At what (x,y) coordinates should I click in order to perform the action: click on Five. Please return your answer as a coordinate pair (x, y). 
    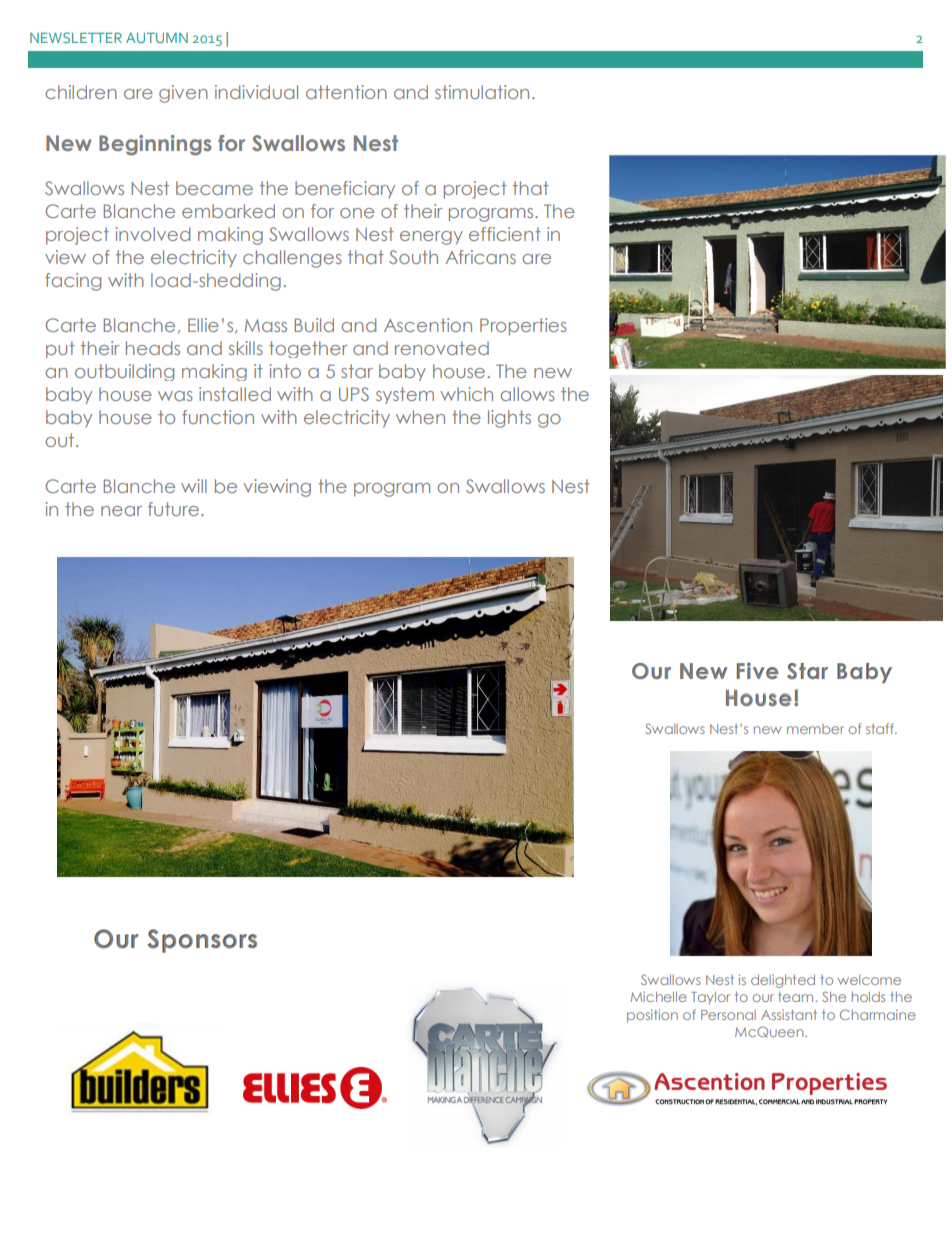
    Looking at the image, I should click on (758, 671).
